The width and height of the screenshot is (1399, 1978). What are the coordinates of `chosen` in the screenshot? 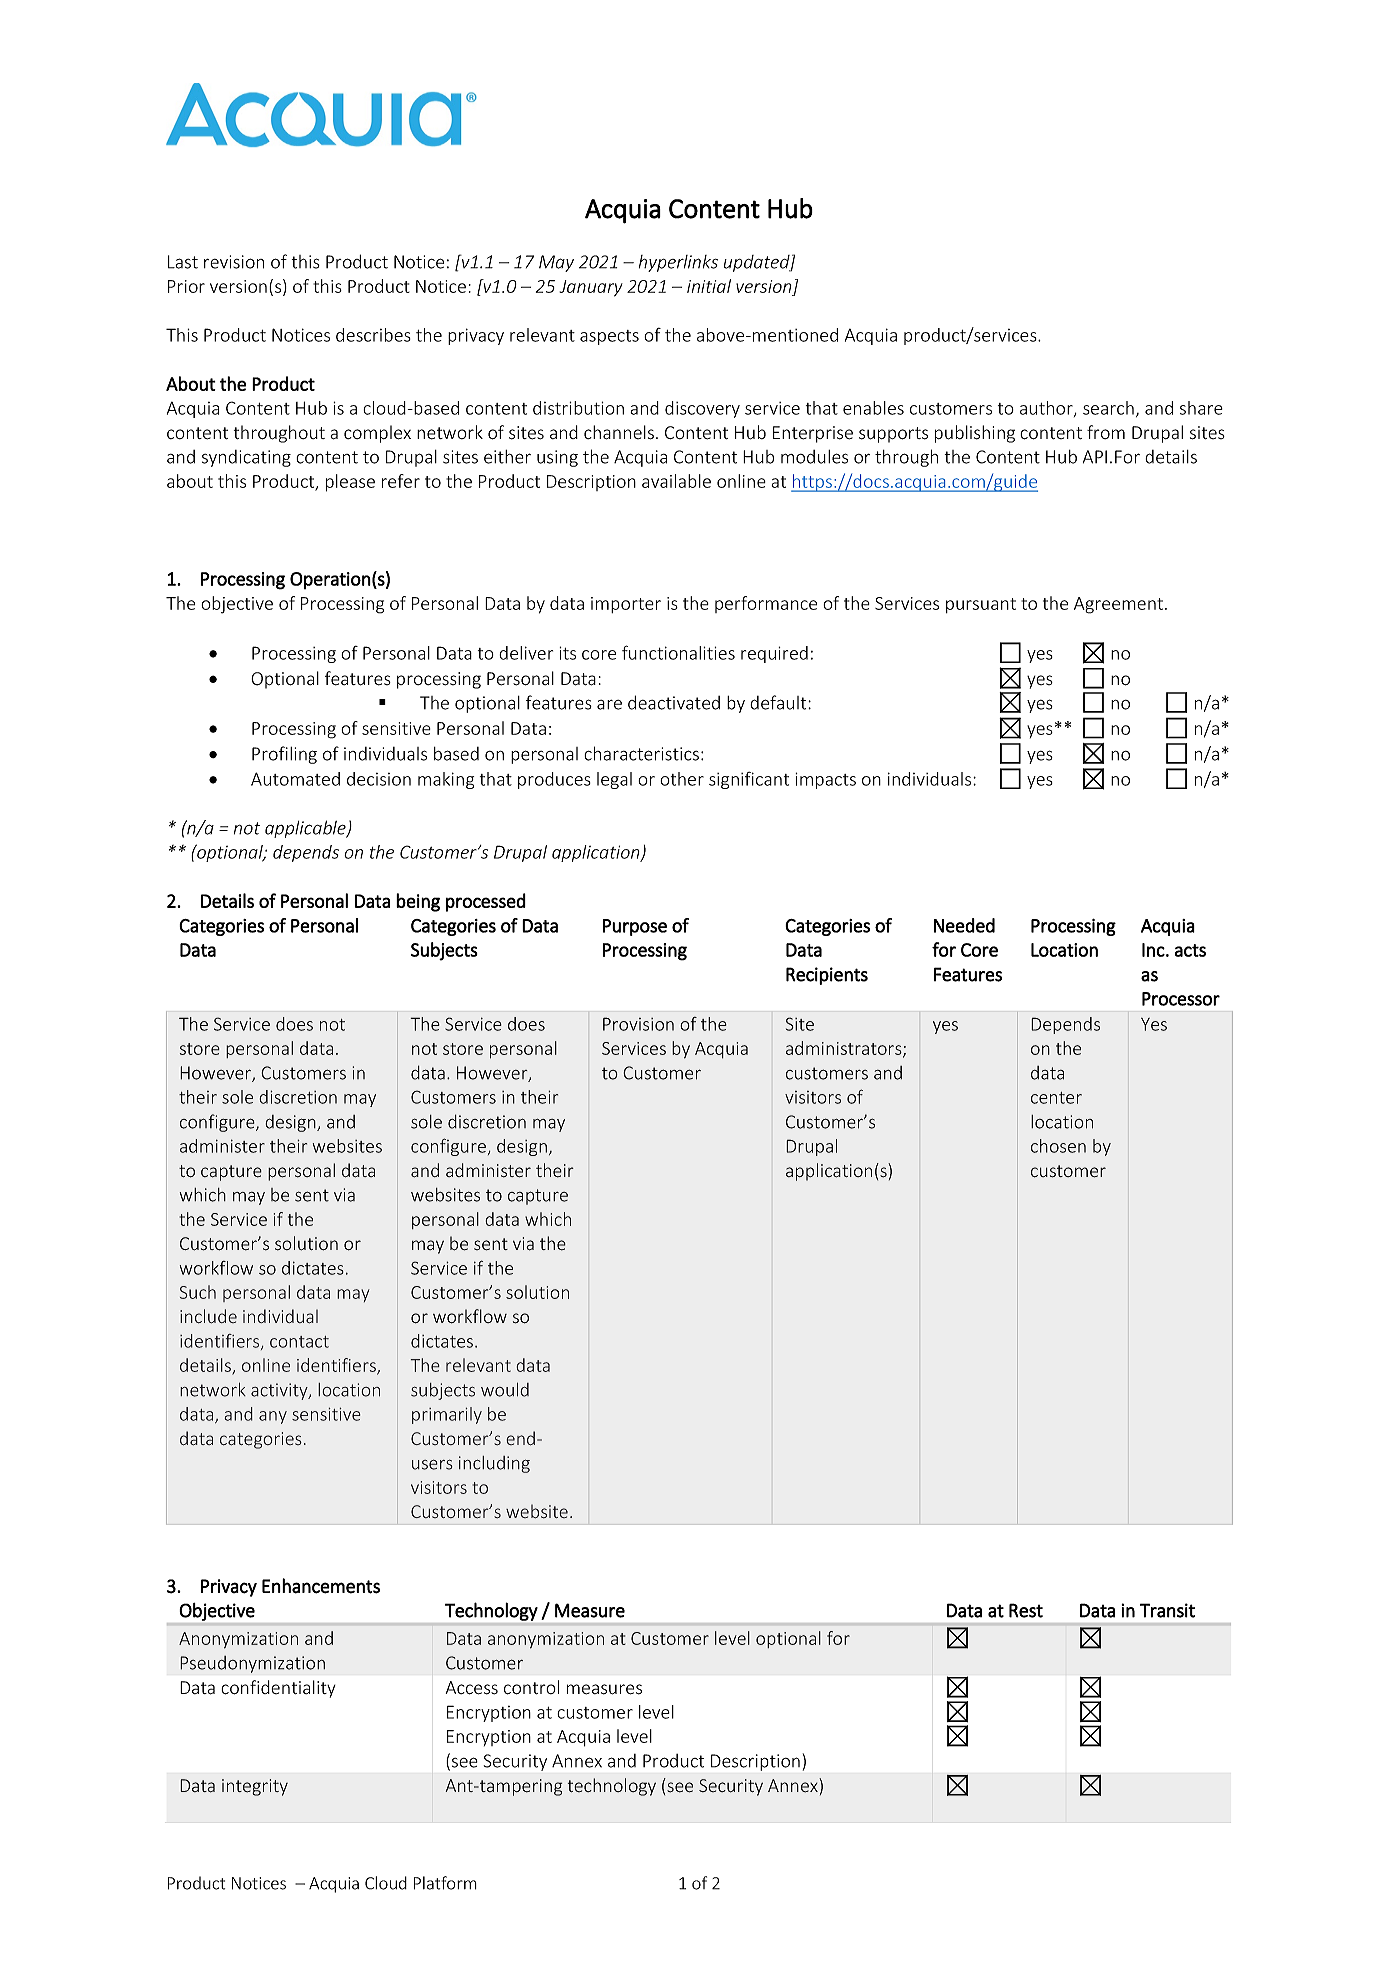 It's located at (1058, 1146).
